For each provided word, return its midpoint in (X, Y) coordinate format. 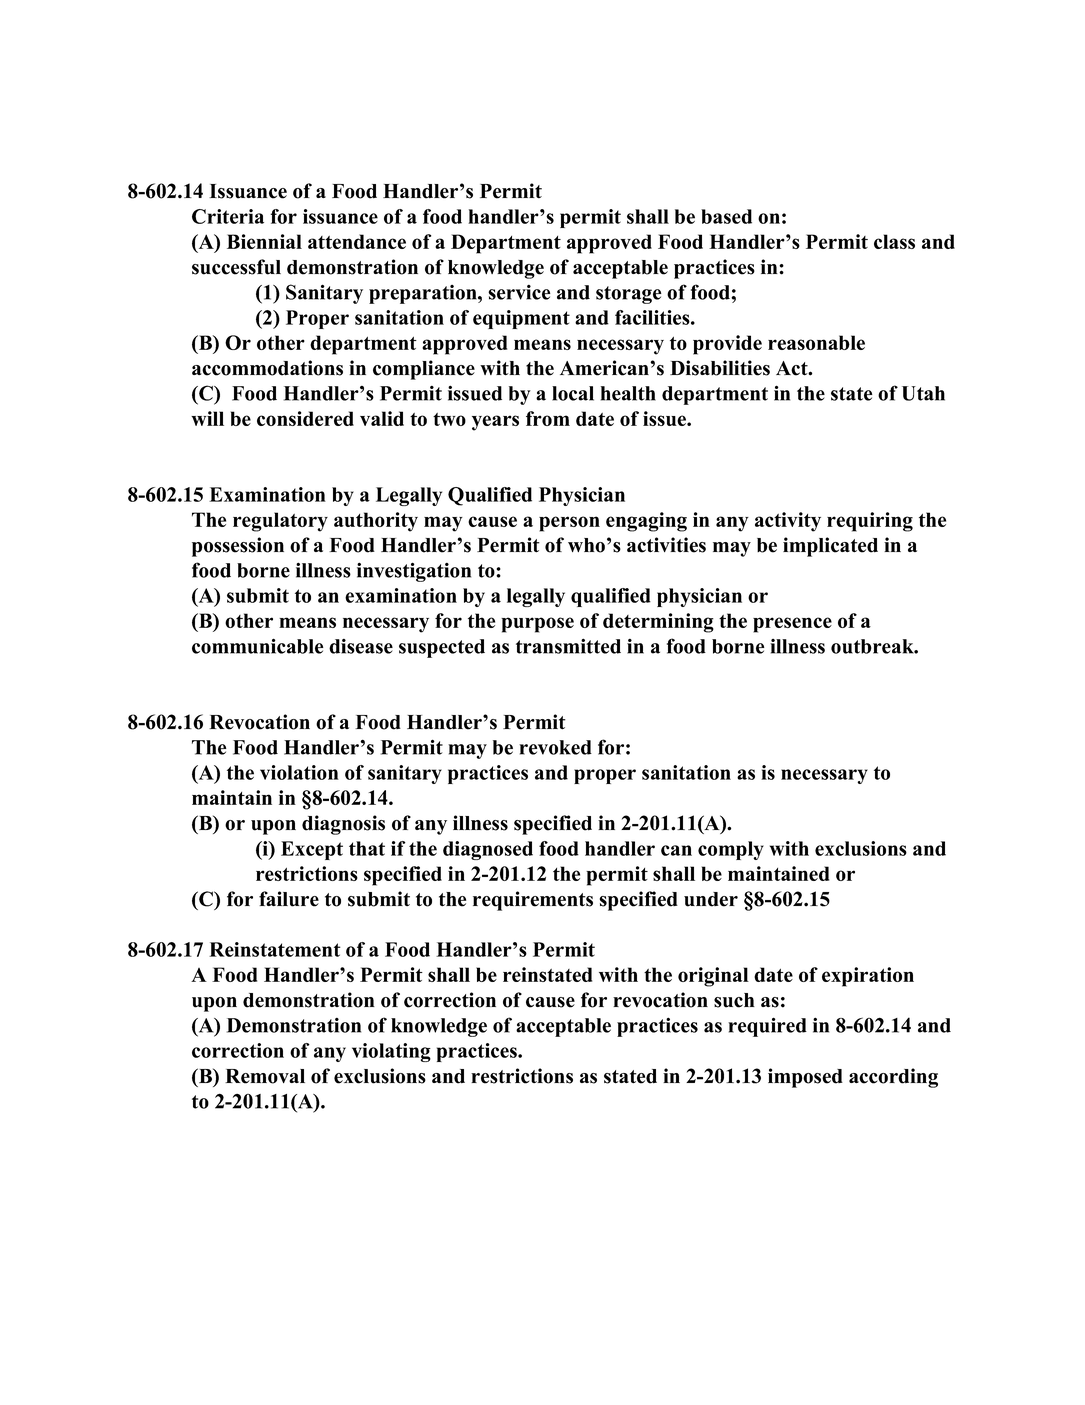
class (894, 241)
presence (792, 625)
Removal (265, 1076)
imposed (805, 1078)
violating (391, 1052)
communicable (257, 646)
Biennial (264, 241)
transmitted (568, 646)
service (519, 292)
